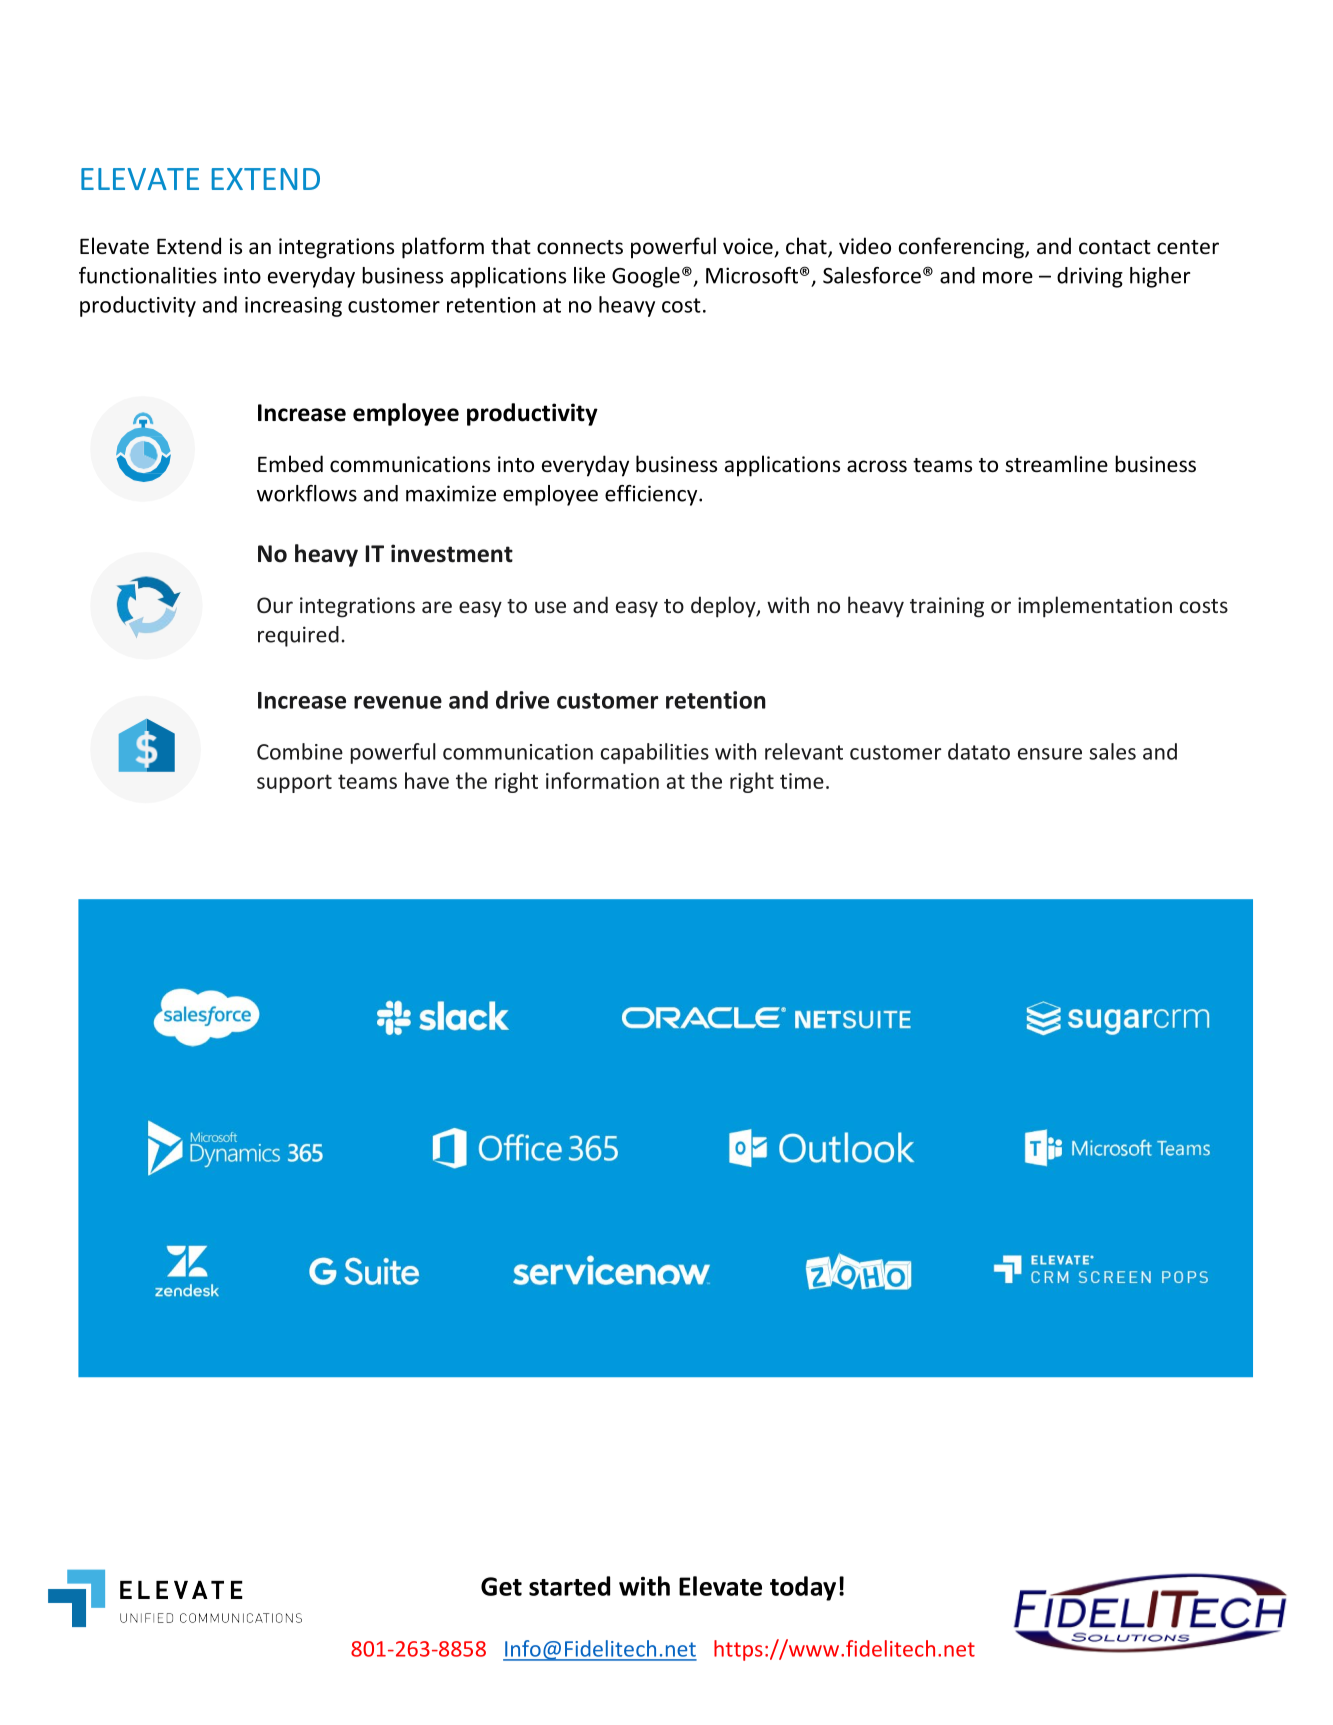 This page has height=1725, width=1333. Describe the element at coordinates (802, 781) in the page. I see `time` at that location.
